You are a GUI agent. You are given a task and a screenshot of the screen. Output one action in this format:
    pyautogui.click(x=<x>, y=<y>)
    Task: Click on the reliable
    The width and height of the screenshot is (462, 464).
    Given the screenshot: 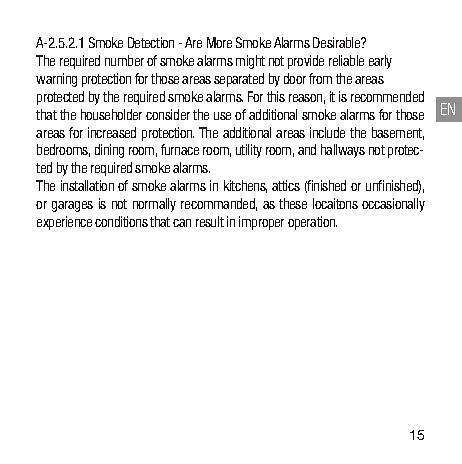 What is the action you would take?
    pyautogui.click(x=346, y=60)
